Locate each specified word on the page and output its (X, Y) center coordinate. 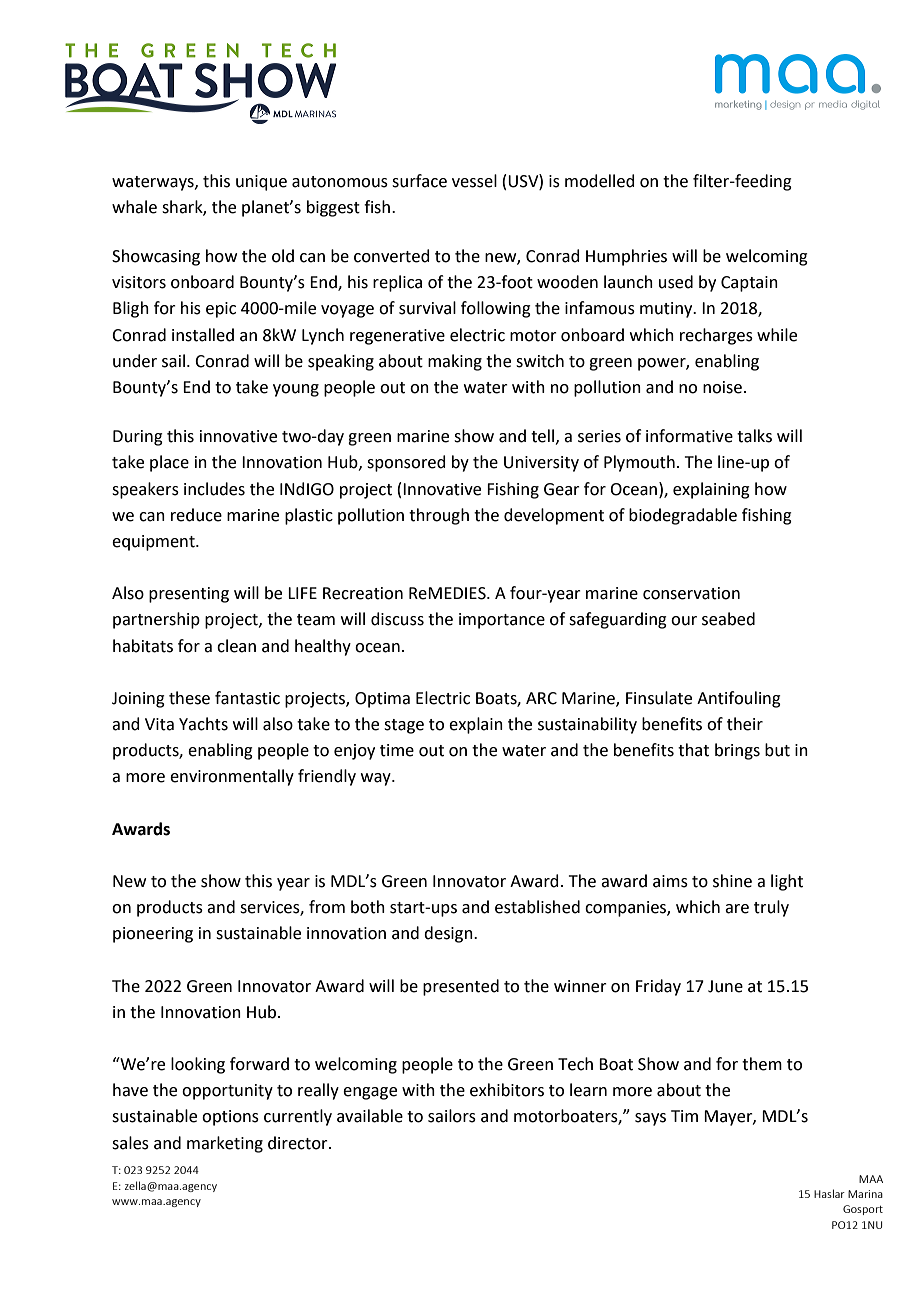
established (537, 907)
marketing (225, 1144)
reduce (196, 515)
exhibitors (507, 1090)
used (676, 282)
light (787, 882)
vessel (474, 181)
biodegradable (683, 516)
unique (261, 183)
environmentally (232, 777)
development (554, 516)
